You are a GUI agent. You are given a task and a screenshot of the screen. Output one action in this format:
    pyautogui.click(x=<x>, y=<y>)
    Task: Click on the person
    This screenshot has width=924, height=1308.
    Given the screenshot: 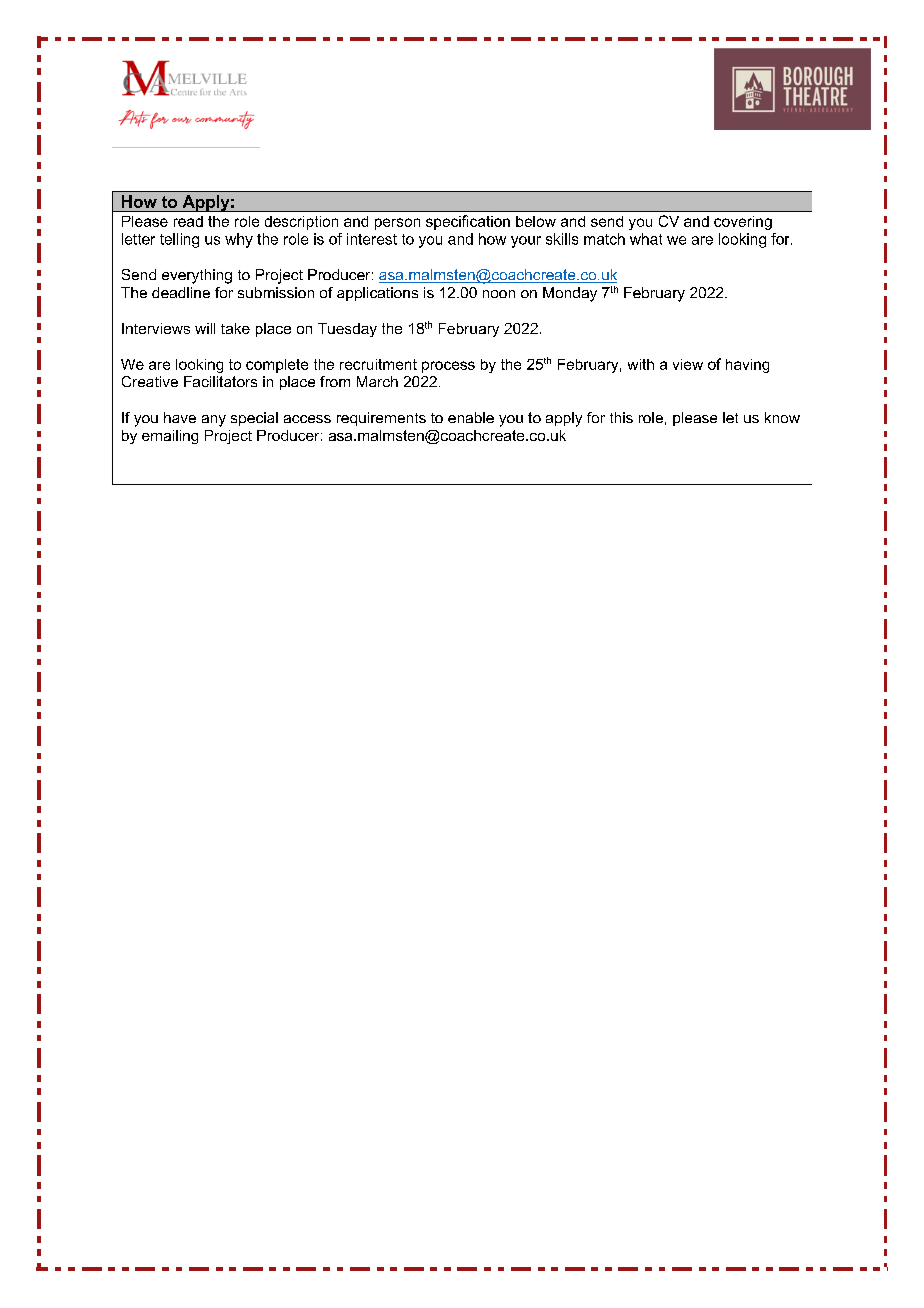 What is the action you would take?
    pyautogui.click(x=397, y=224)
